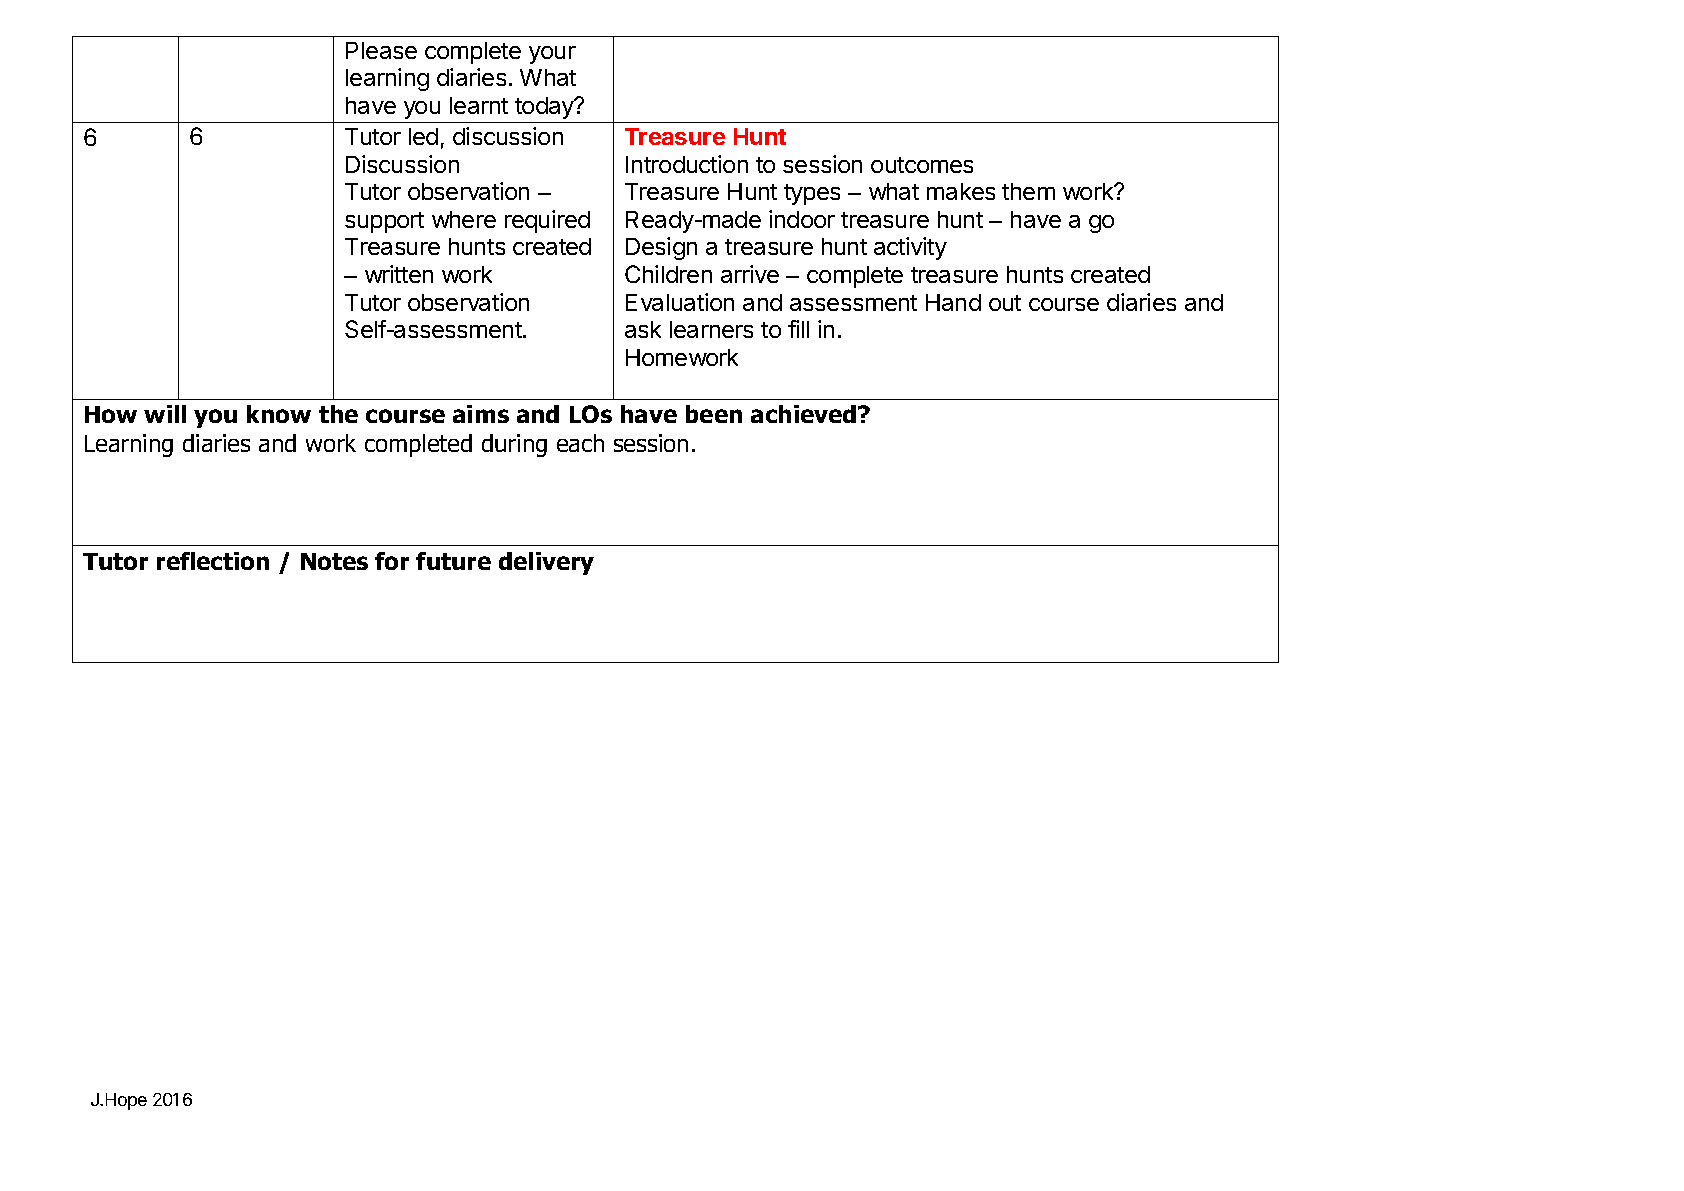 This page has width=1684, height=1191. Describe the element at coordinates (481, 414) in the page. I see `aims` at that location.
